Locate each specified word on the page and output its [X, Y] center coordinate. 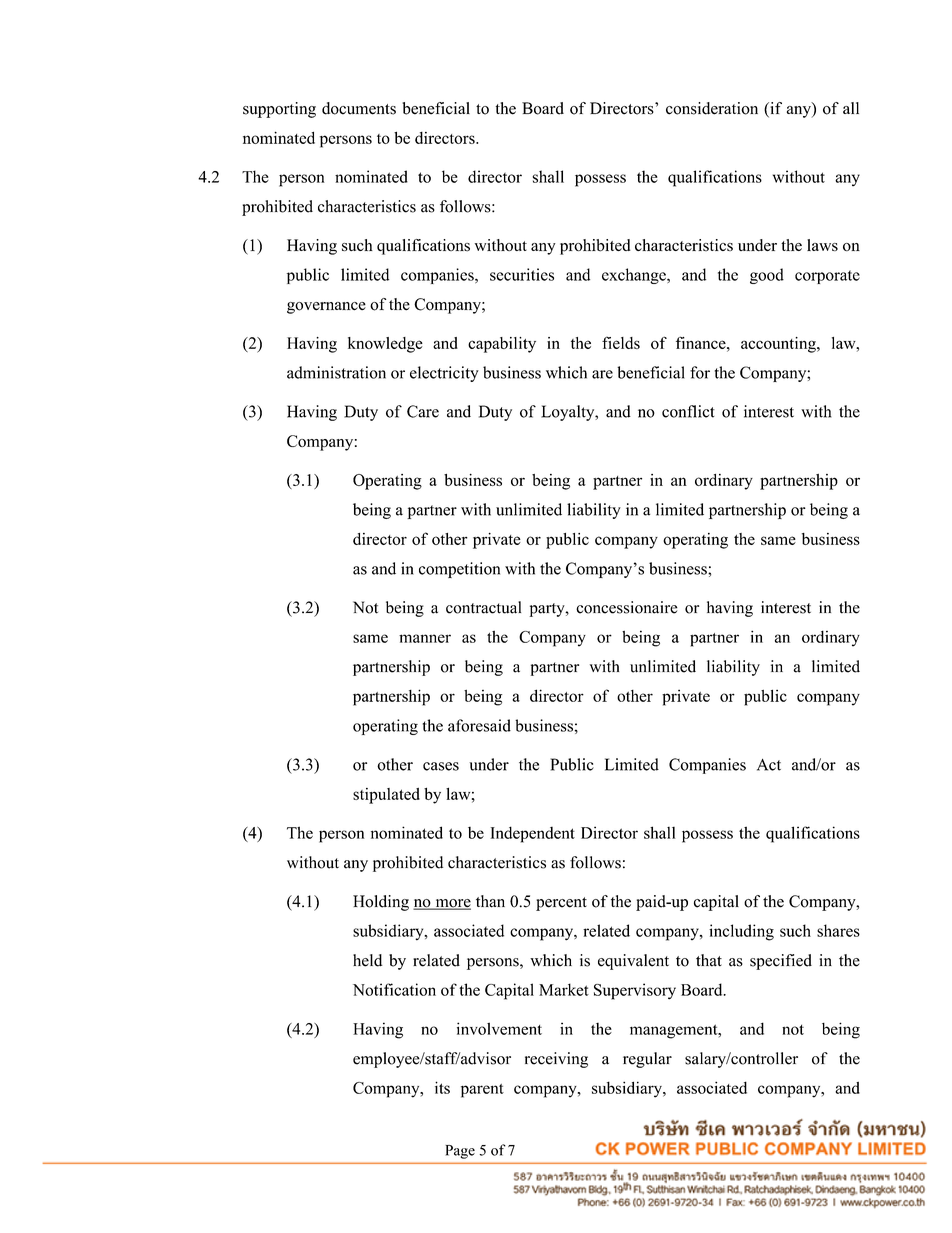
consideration [712, 108]
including [741, 932]
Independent [533, 834]
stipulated [386, 796]
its [442, 1087]
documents [359, 108]
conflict [688, 411]
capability [502, 345]
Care [423, 411]
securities [522, 274]
